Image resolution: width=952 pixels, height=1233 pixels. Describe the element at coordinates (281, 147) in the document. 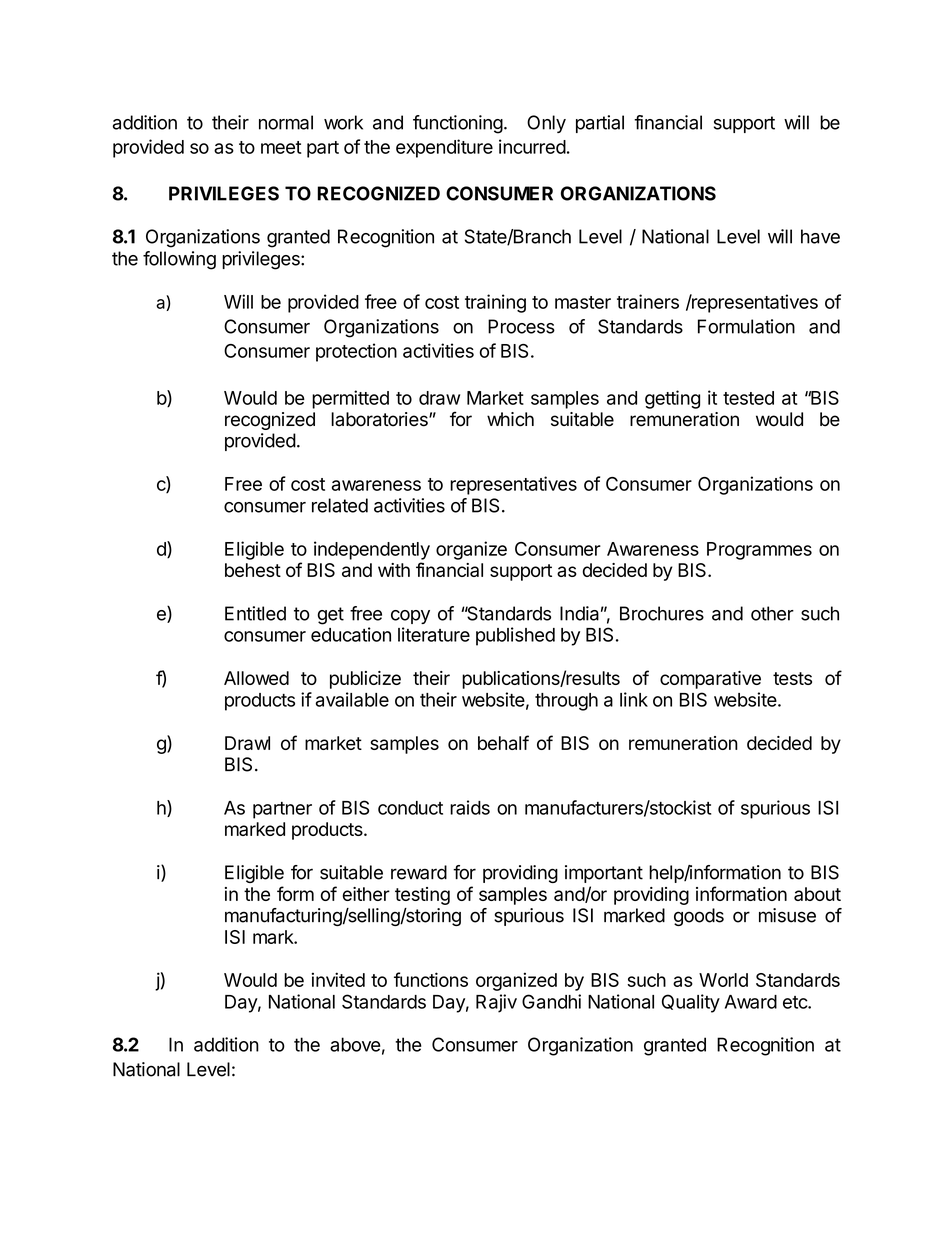

I see `meet` at that location.
